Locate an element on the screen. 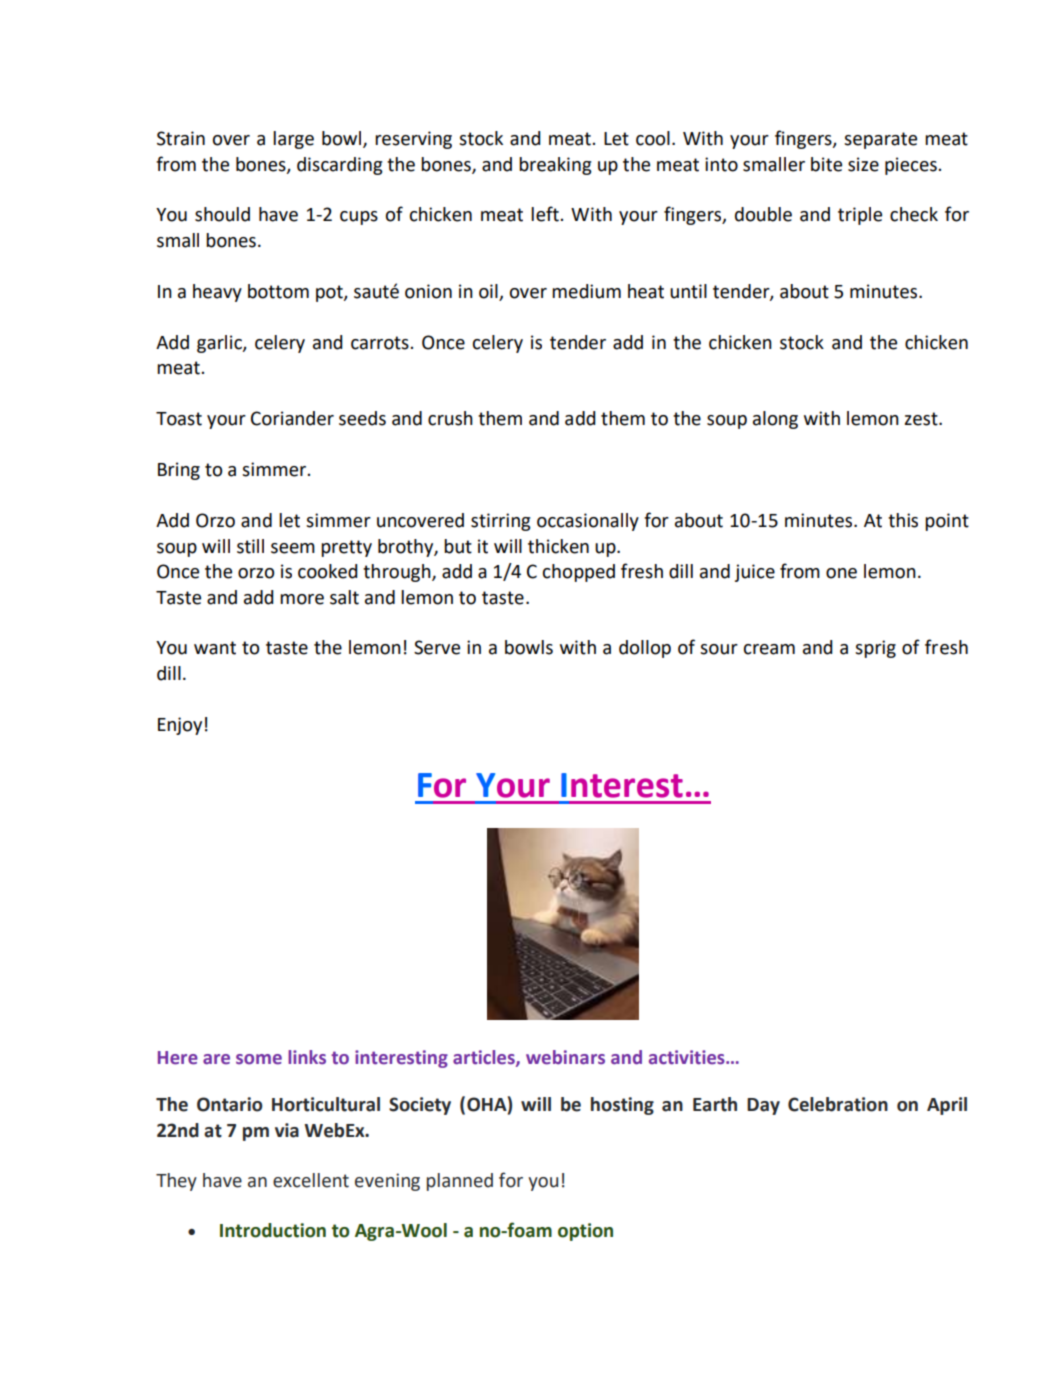  size is located at coordinates (863, 164).
